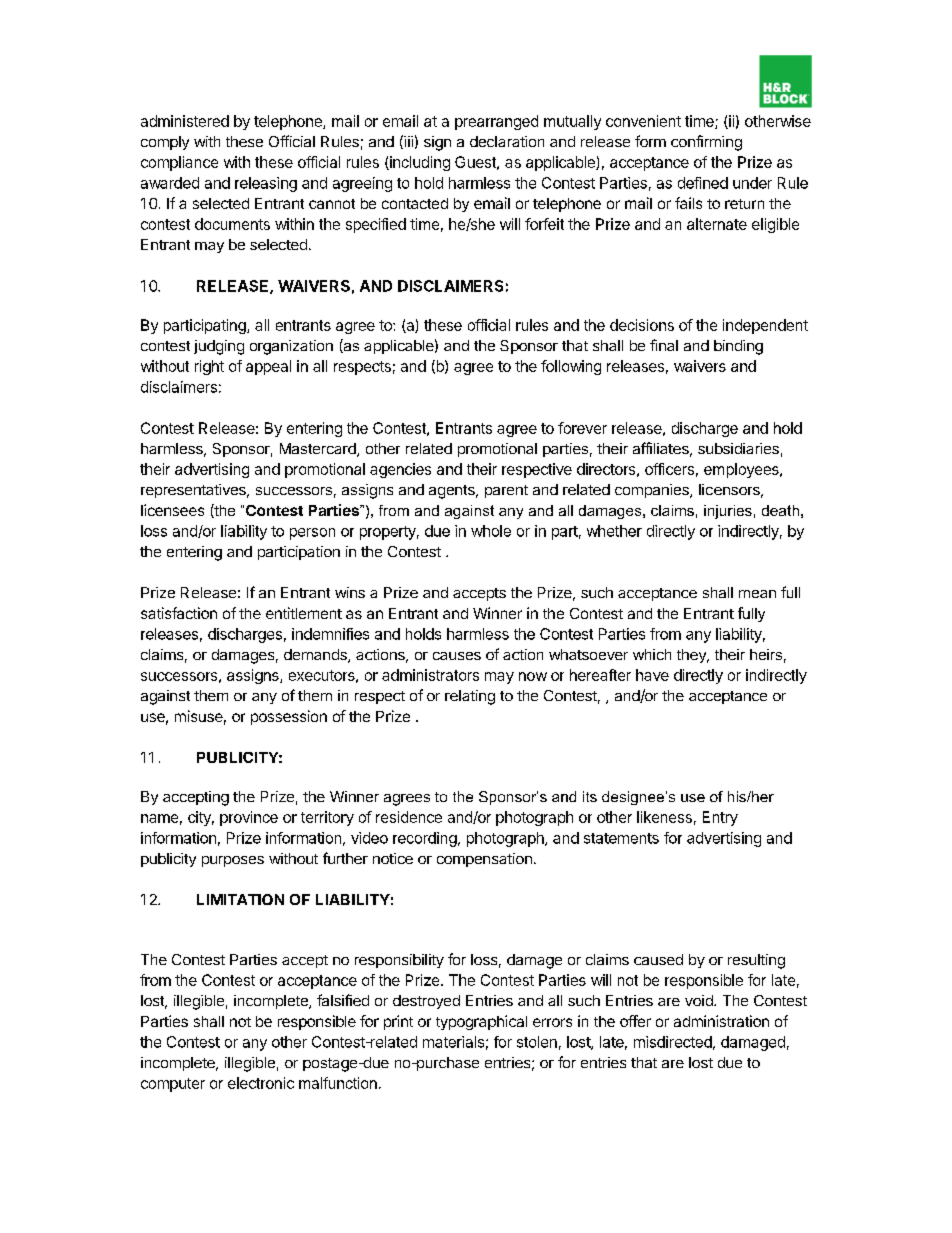  I want to click on Entry, so click(720, 818).
